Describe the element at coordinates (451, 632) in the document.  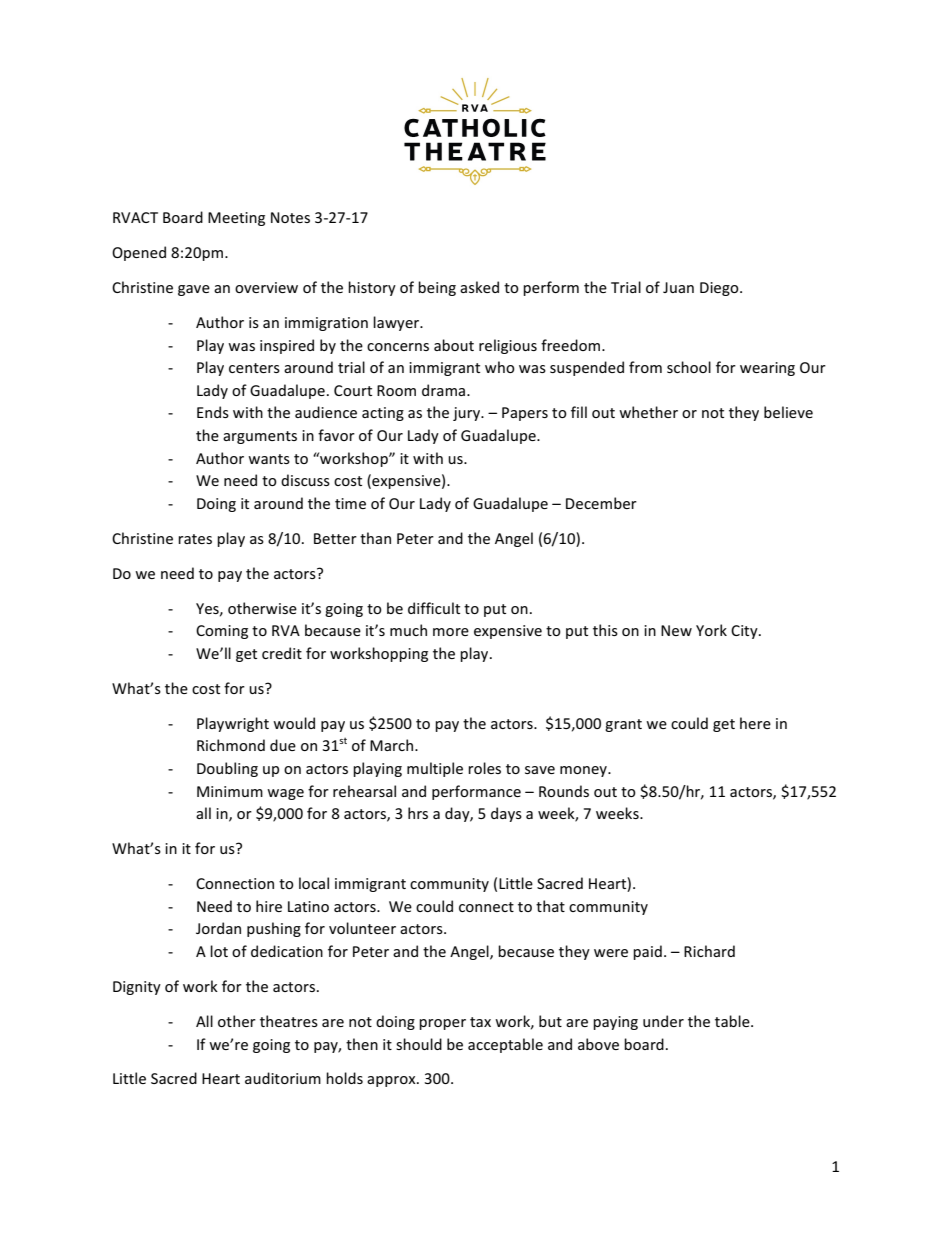
I see `more` at that location.
